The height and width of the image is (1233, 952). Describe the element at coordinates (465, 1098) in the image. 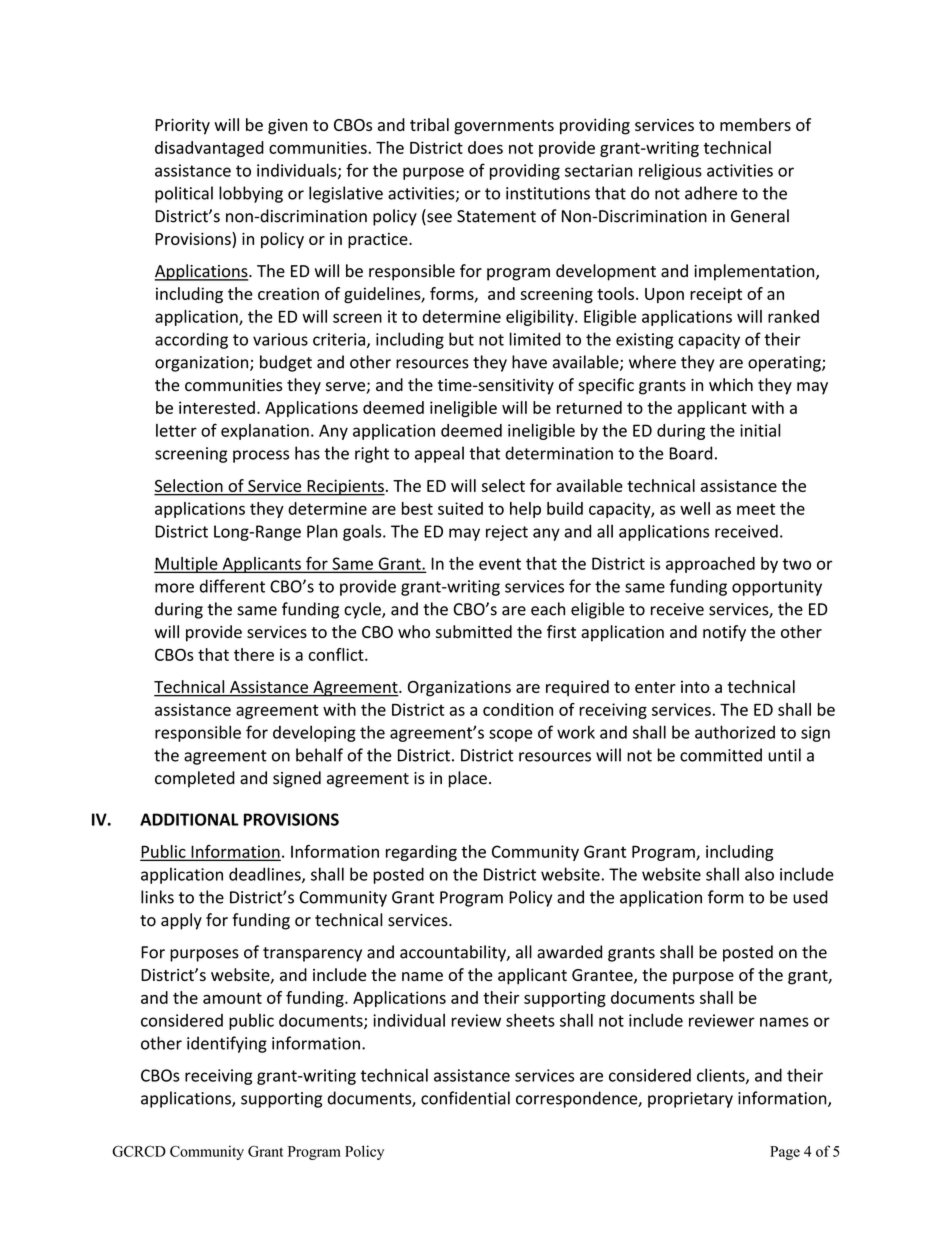

I see `confidential` at that location.
